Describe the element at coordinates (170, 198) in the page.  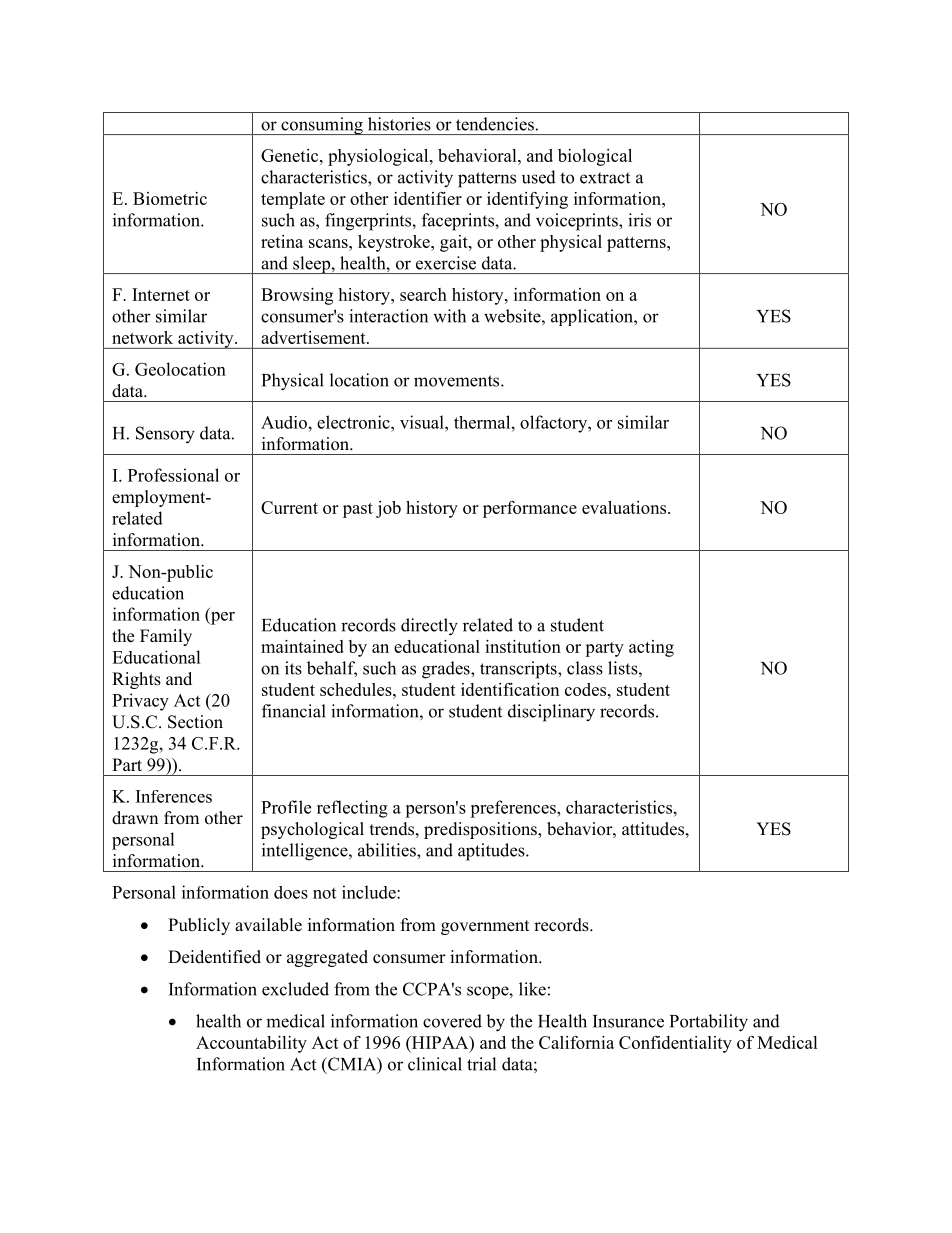
I see `Biometric` at that location.
